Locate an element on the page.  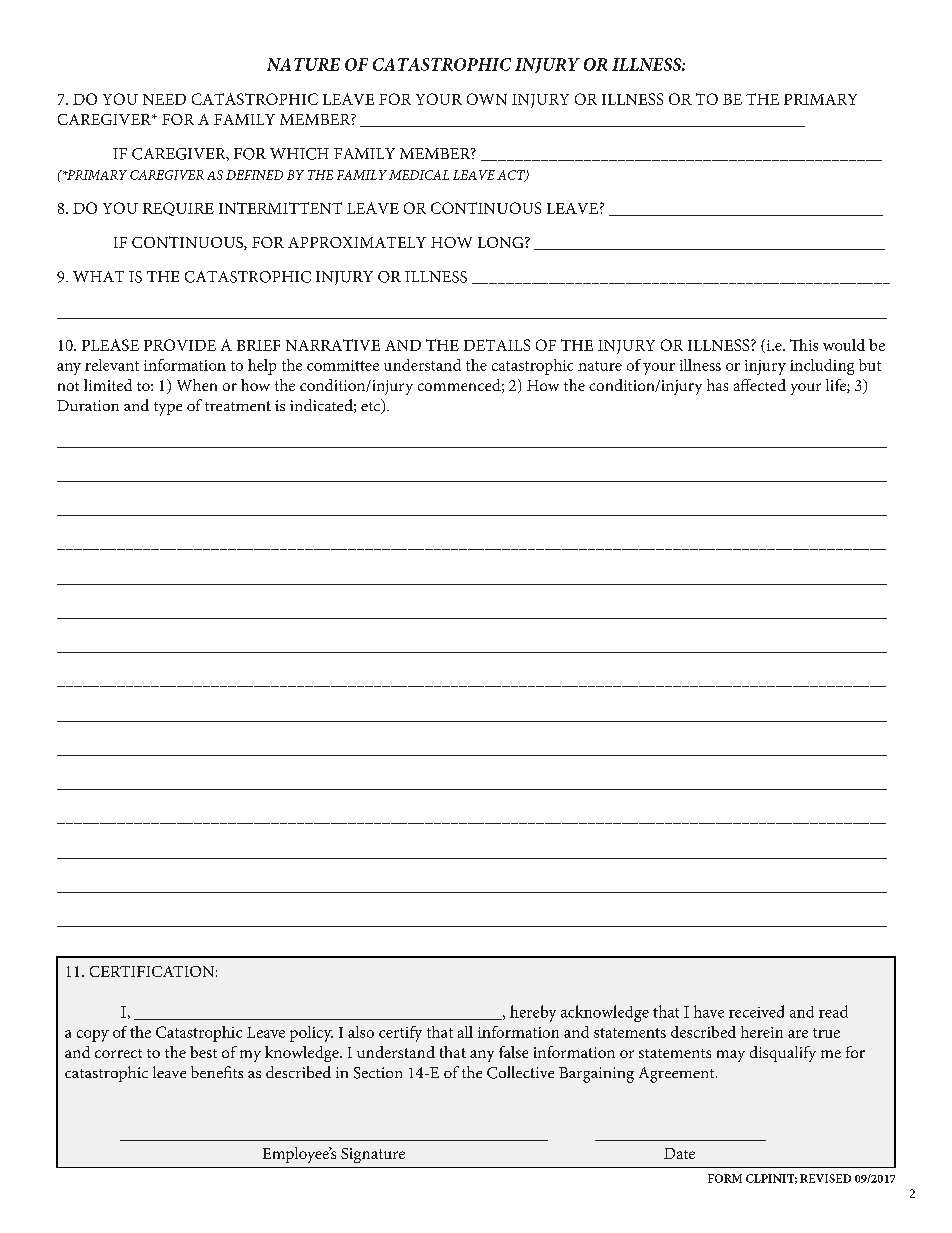
When is located at coordinates (197, 385).
